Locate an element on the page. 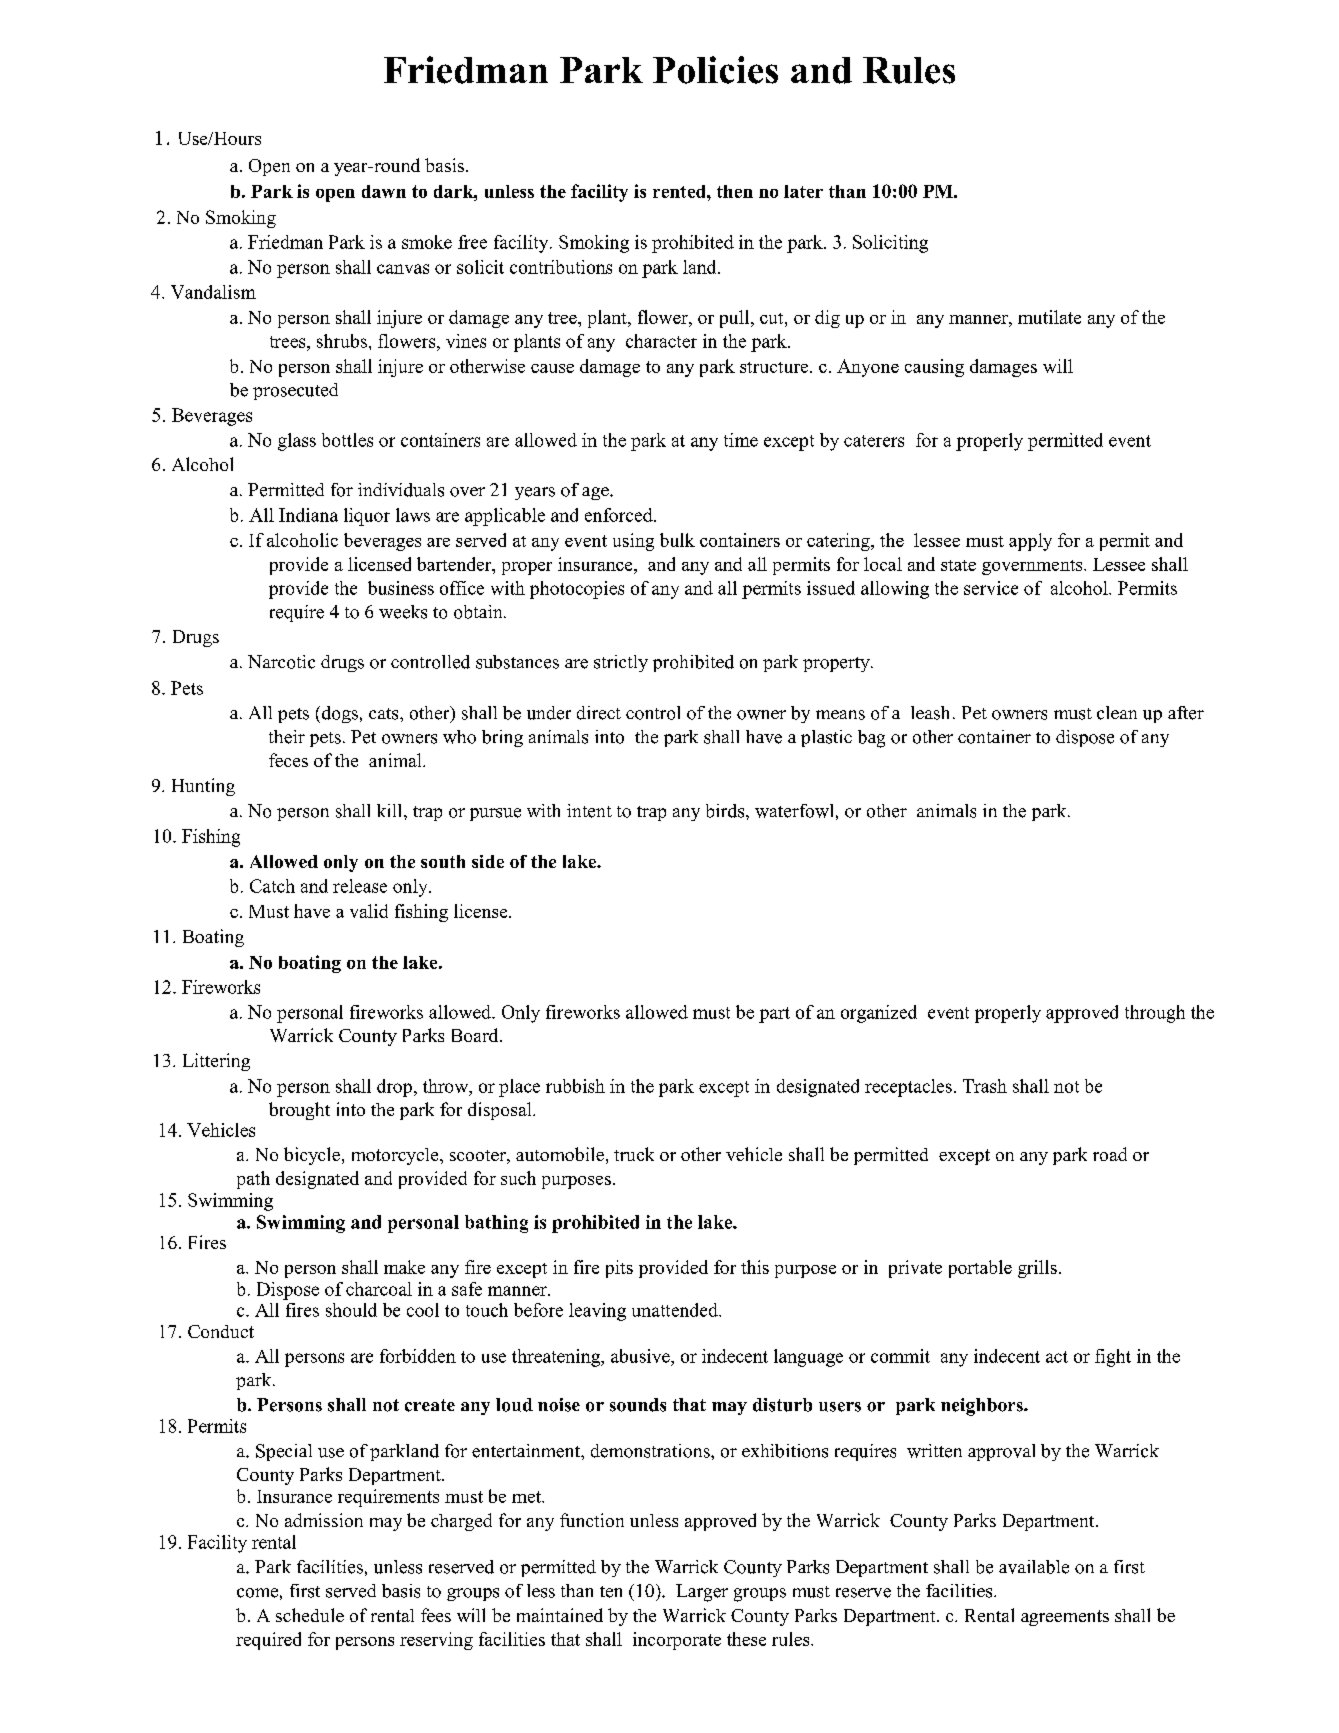 The width and height of the page is (1339, 1733). grills is located at coordinates (1037, 1269).
